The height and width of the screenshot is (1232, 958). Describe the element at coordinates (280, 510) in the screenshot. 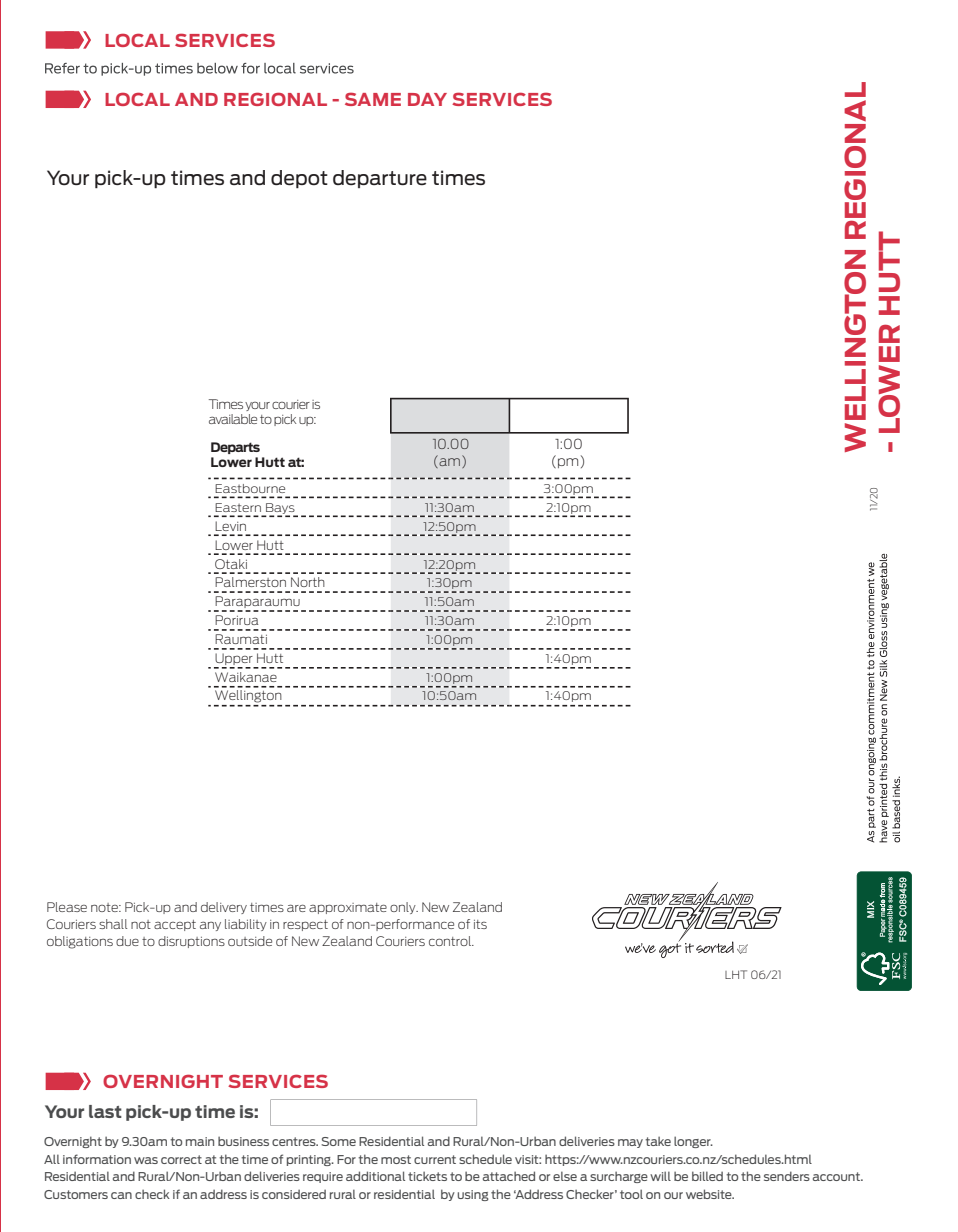

I see `Bays` at that location.
